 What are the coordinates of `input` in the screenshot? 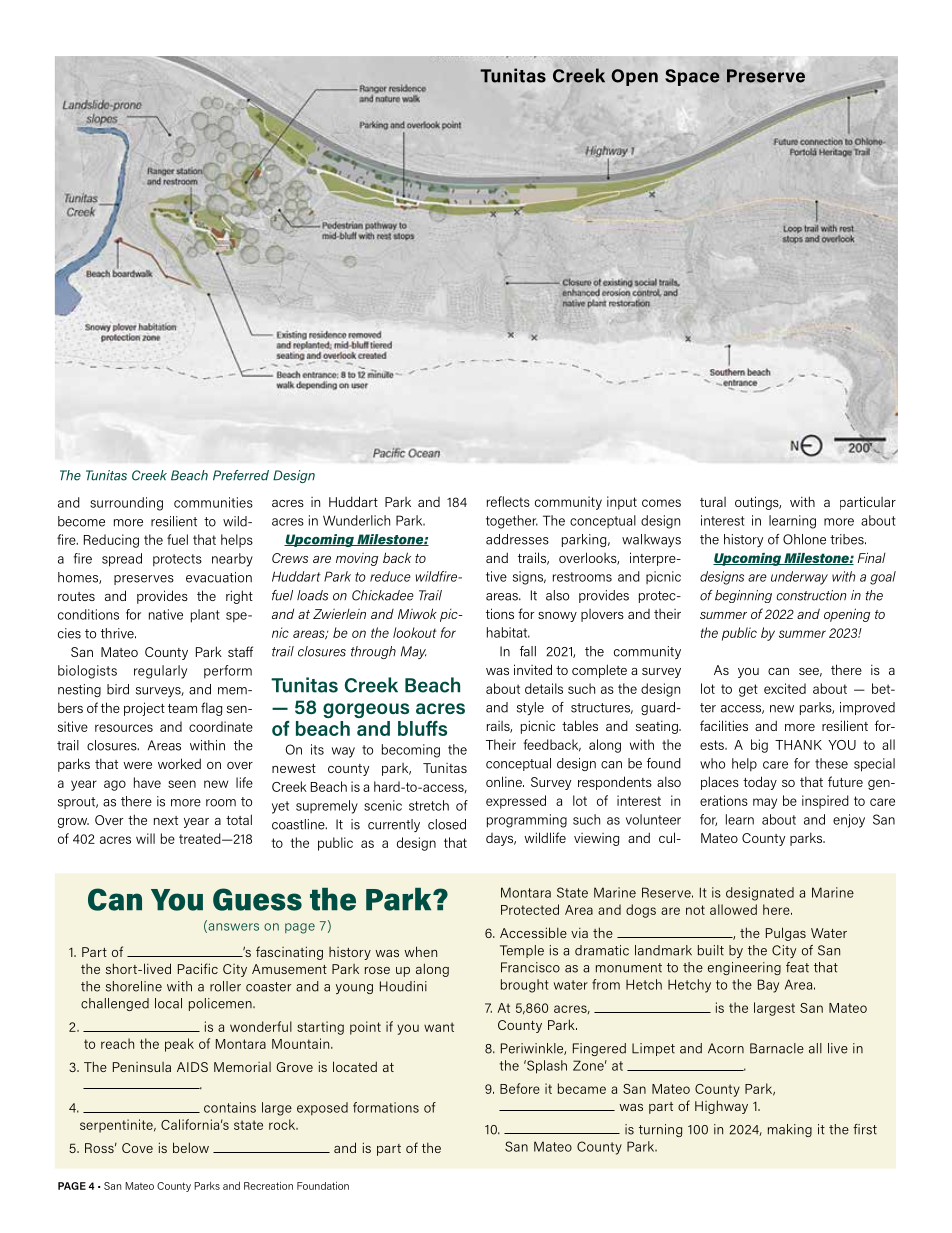 It's located at (622, 503).
